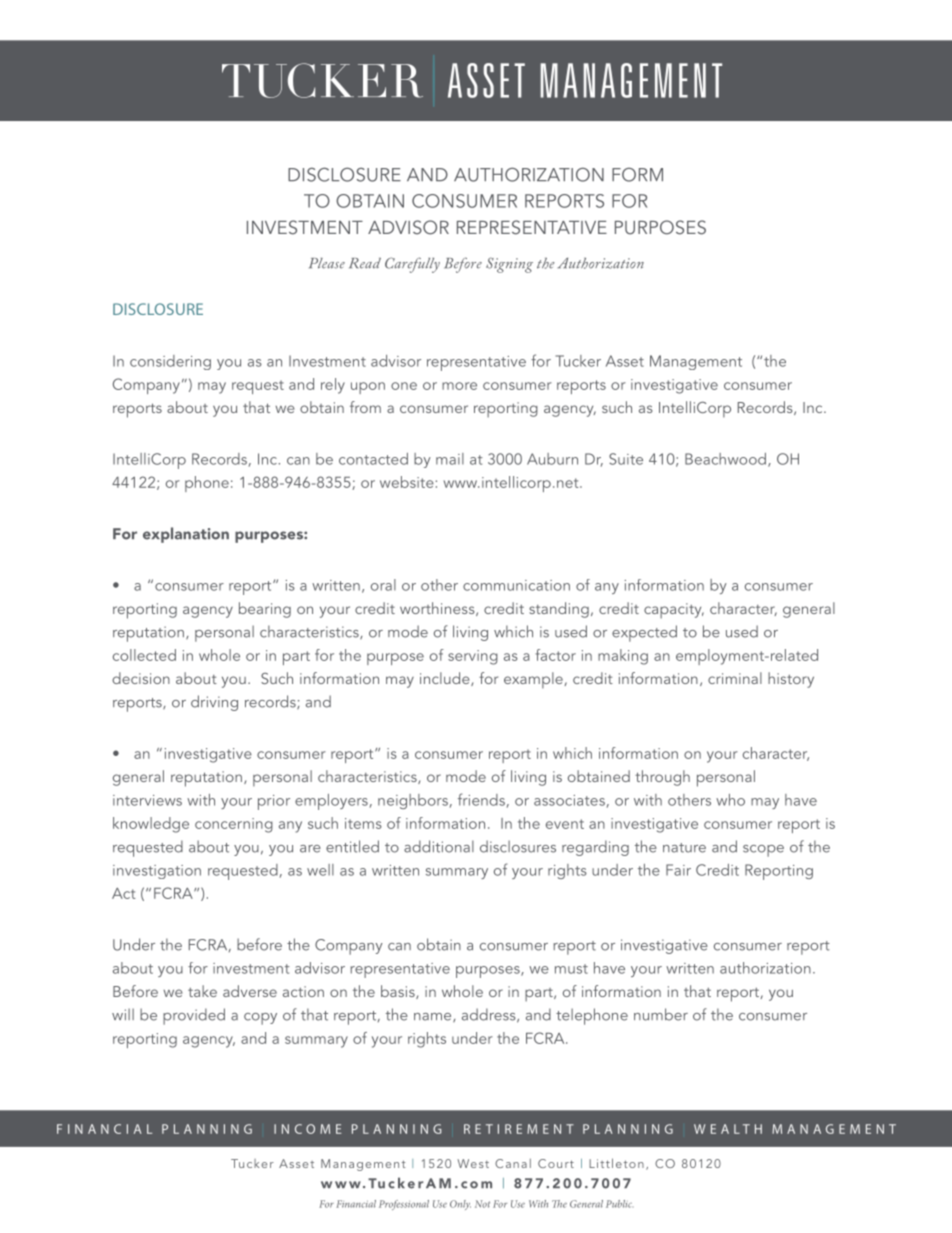  Describe the element at coordinates (412, 265) in the screenshot. I see `Carefully` at that location.
